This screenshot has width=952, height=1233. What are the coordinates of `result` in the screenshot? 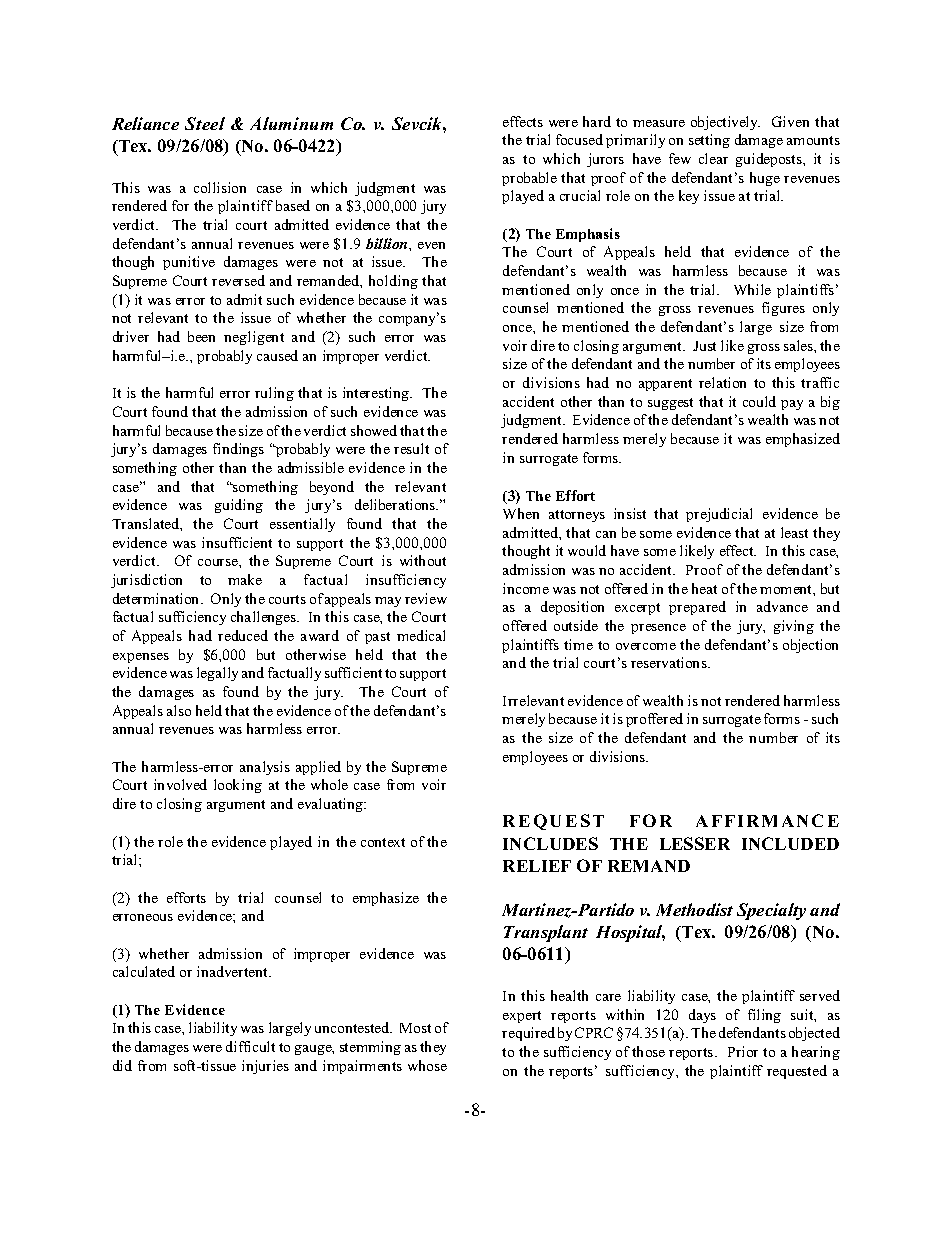 It's located at (411, 448).
